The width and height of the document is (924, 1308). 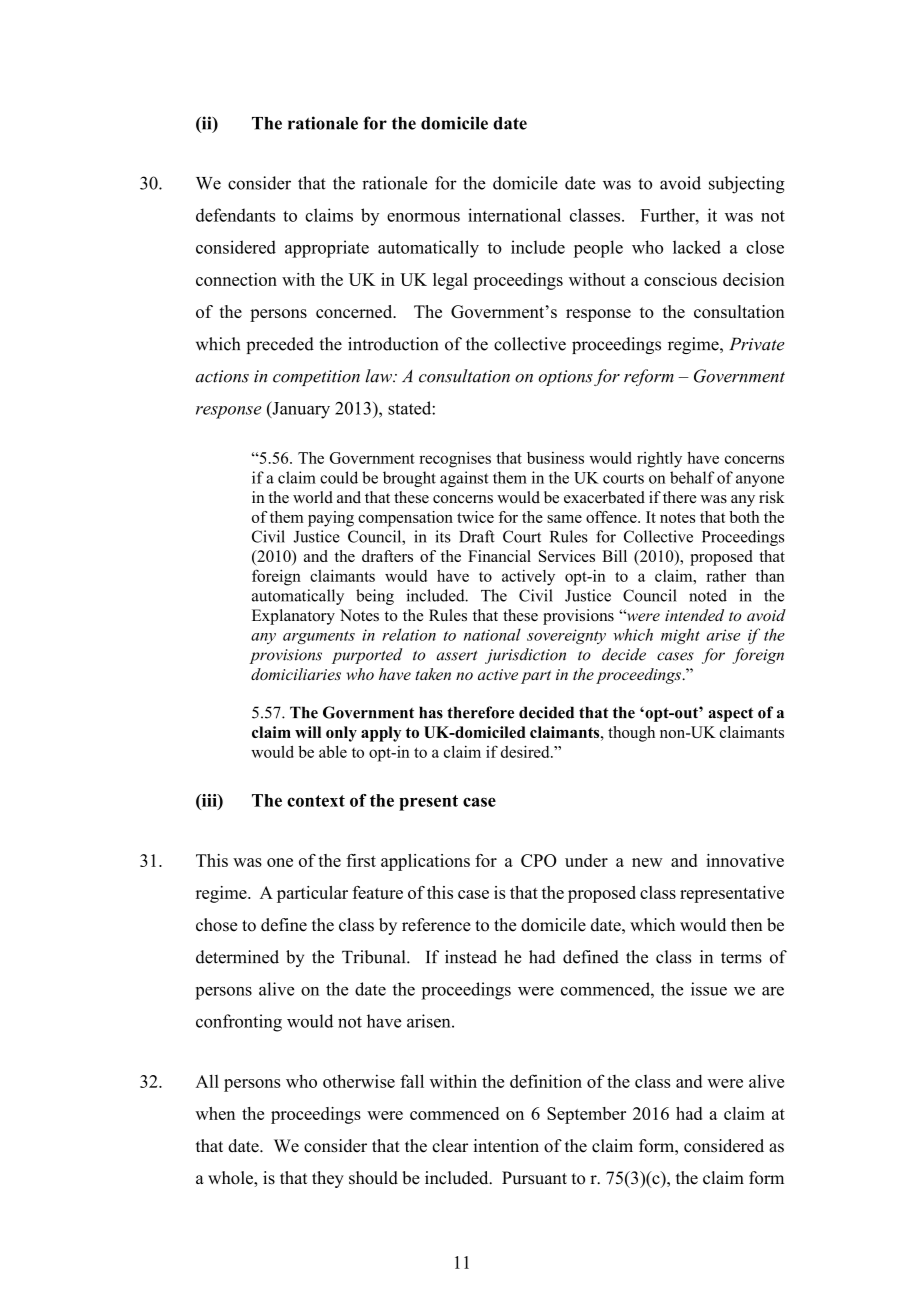 I want to click on desired, so click(x=526, y=751).
